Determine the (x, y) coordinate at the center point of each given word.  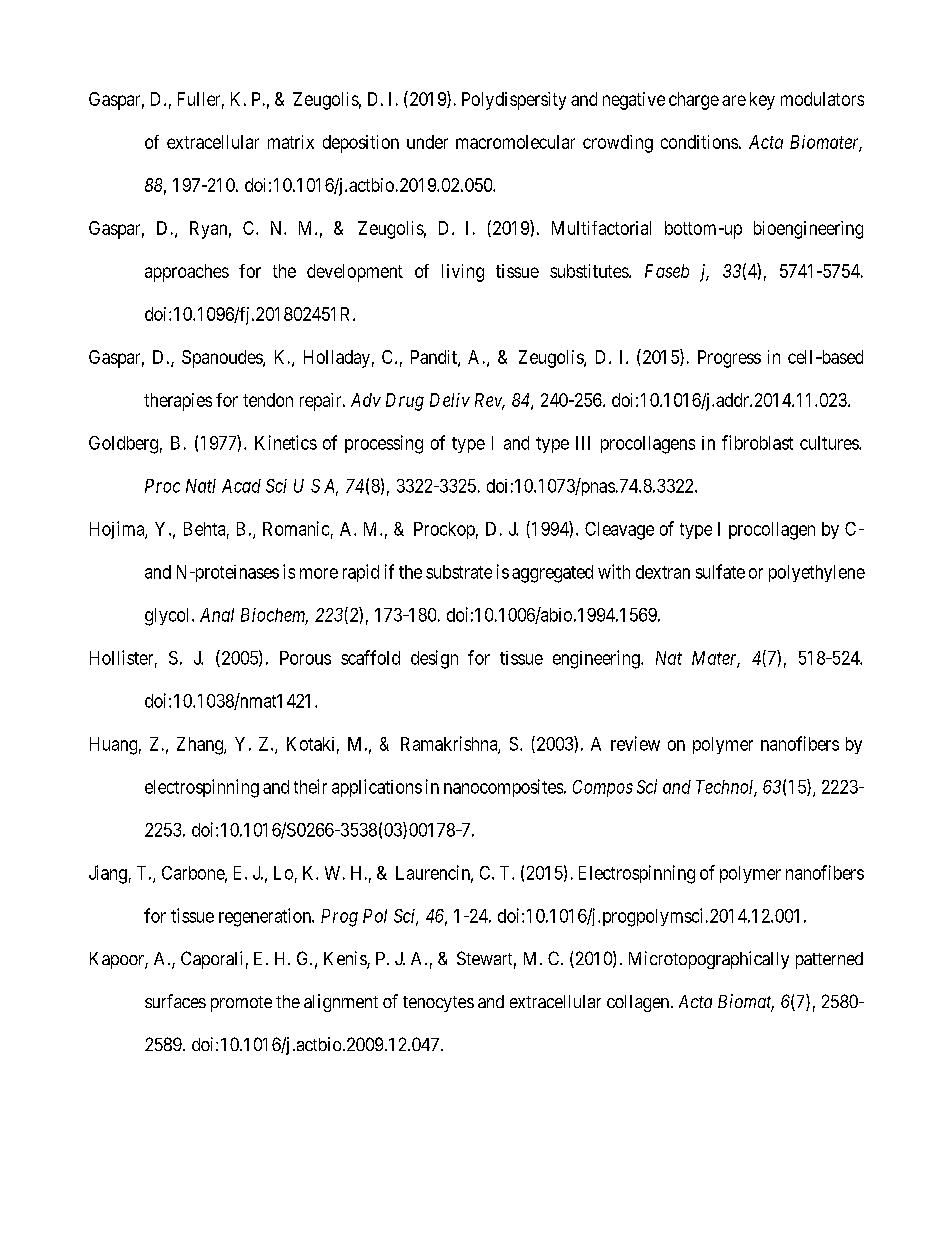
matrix (291, 142)
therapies (178, 402)
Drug (405, 402)
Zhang (201, 746)
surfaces (175, 1001)
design (434, 659)
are (734, 100)
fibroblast (757, 442)
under (427, 142)
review (635, 743)
